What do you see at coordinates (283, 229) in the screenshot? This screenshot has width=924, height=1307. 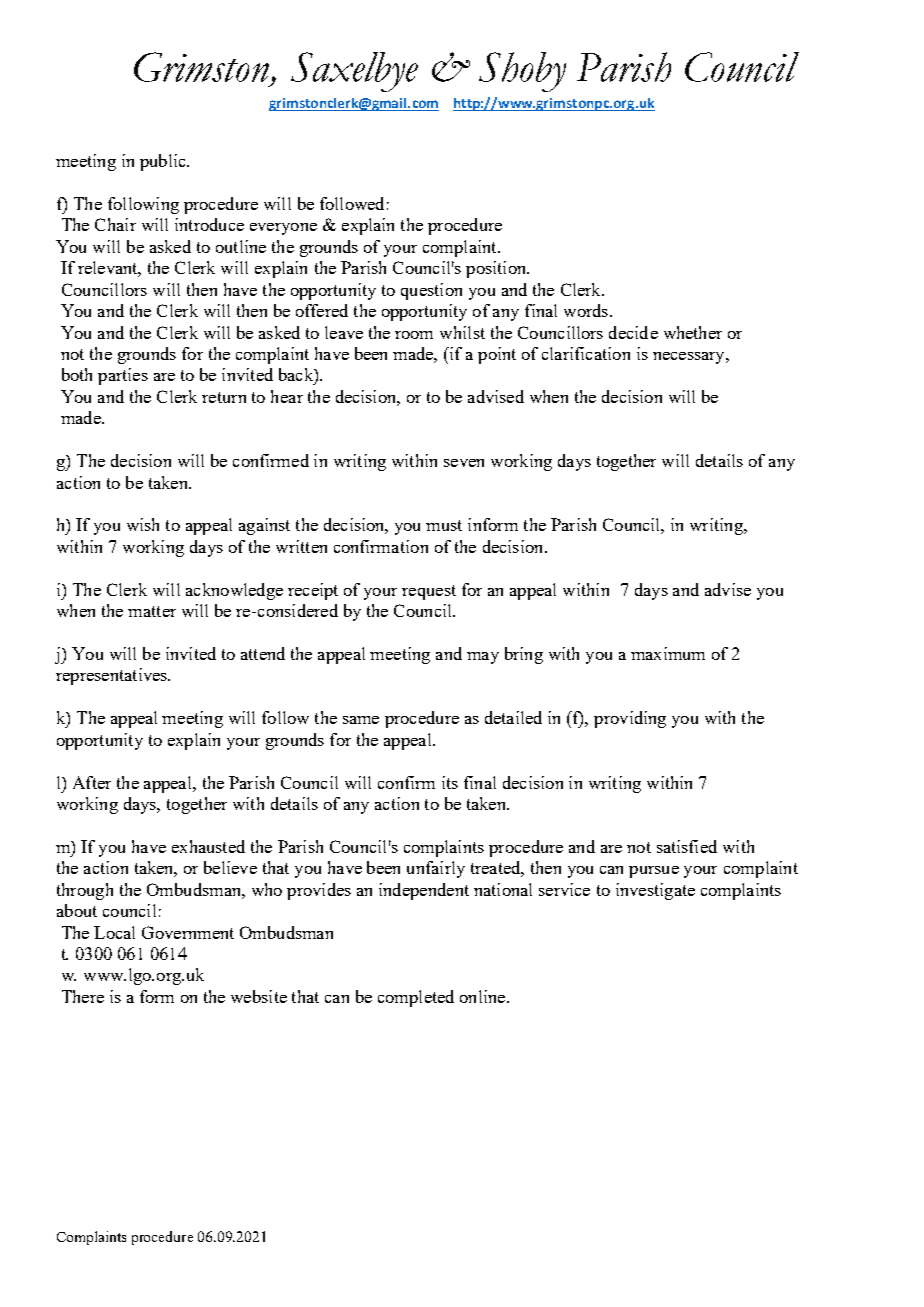 I see `everyone` at bounding box center [283, 229].
